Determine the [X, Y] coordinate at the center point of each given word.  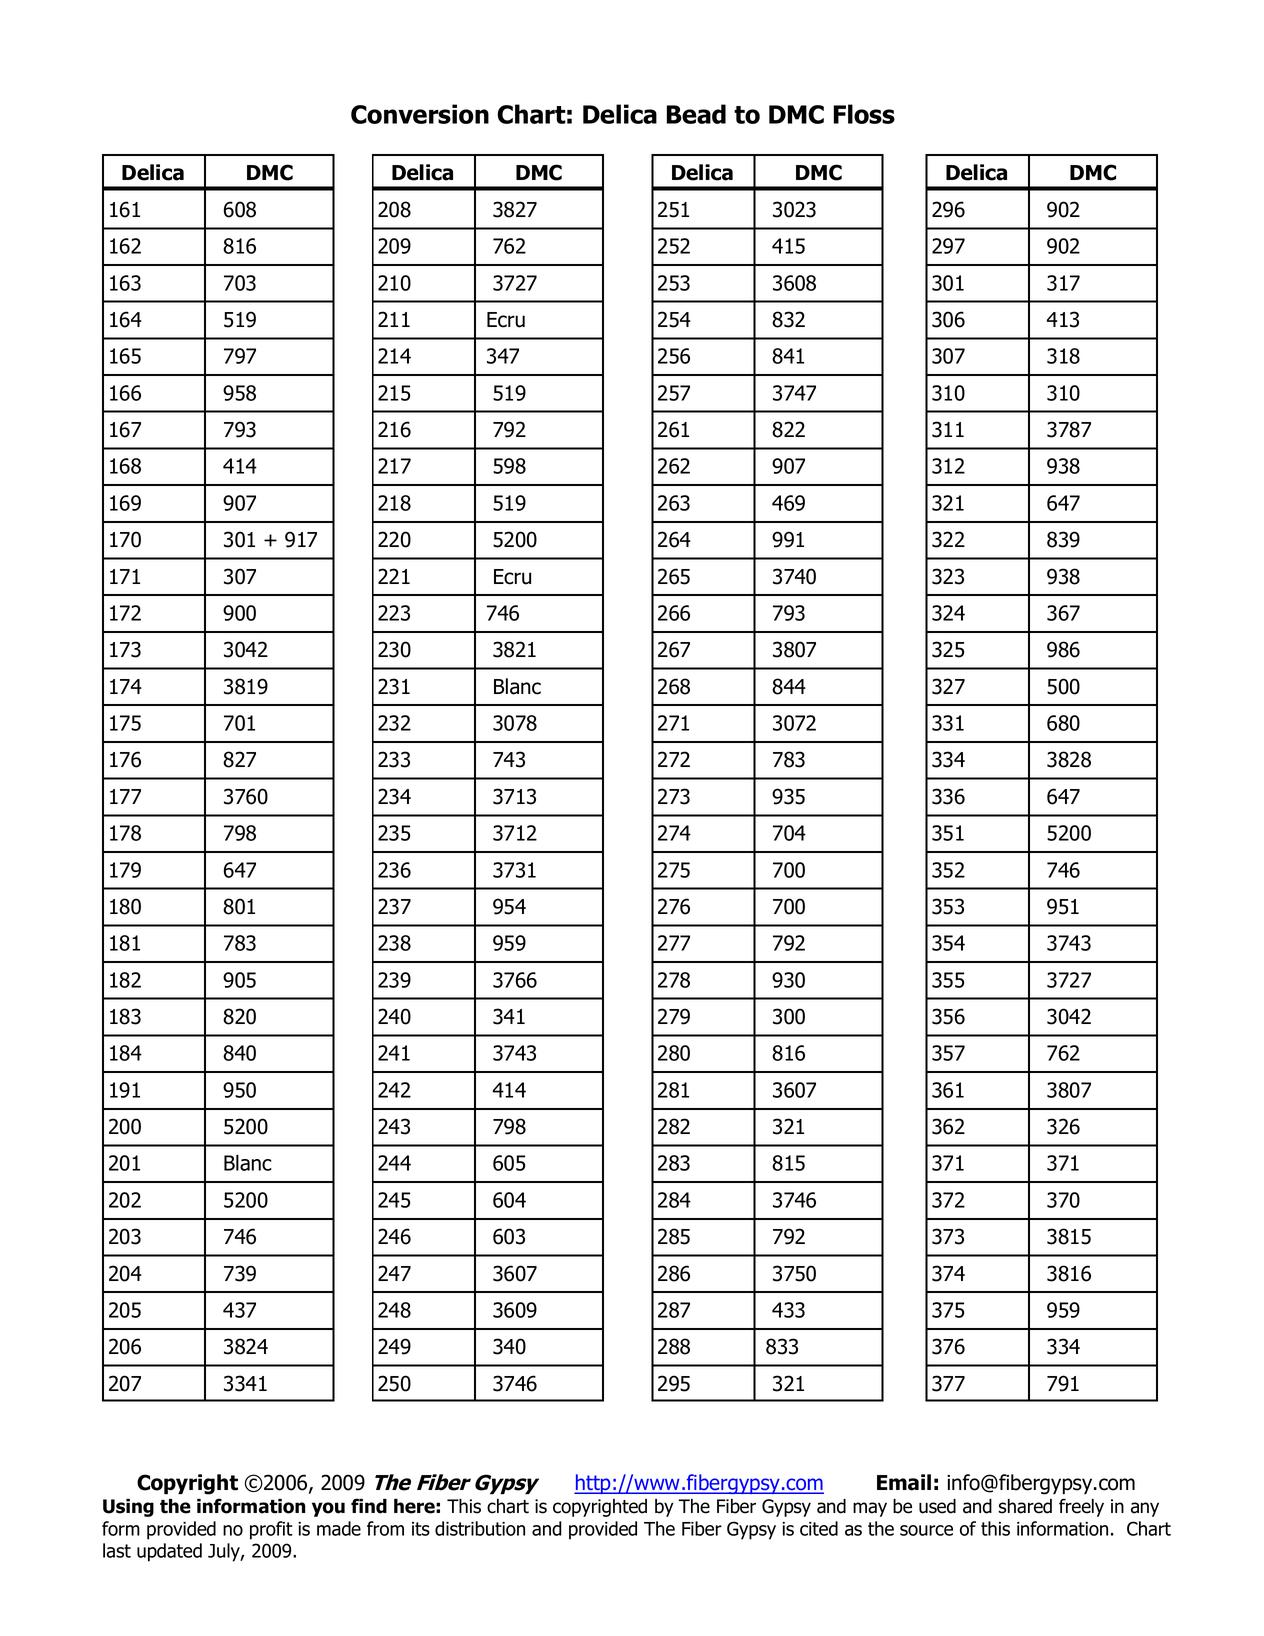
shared [1025, 1506]
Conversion [420, 114]
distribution [480, 1528]
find [369, 1506]
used [937, 1506]
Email [904, 1482]
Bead [696, 114]
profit [271, 1530]
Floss [864, 114]
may [870, 1509]
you [328, 1509]
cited [819, 1528]
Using [128, 1508]
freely [1081, 1507]
